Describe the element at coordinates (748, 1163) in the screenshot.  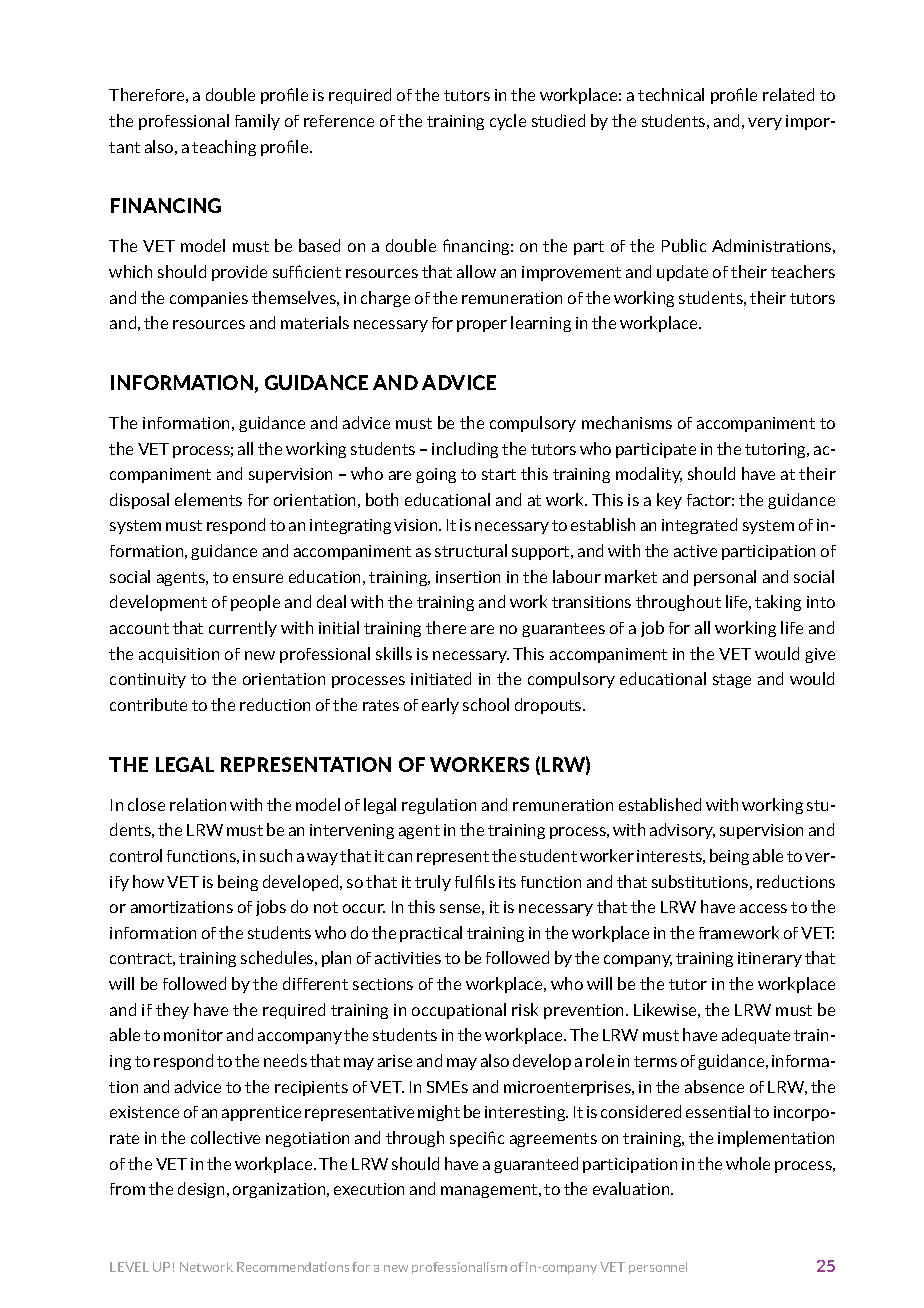
I see `whole` at that location.
